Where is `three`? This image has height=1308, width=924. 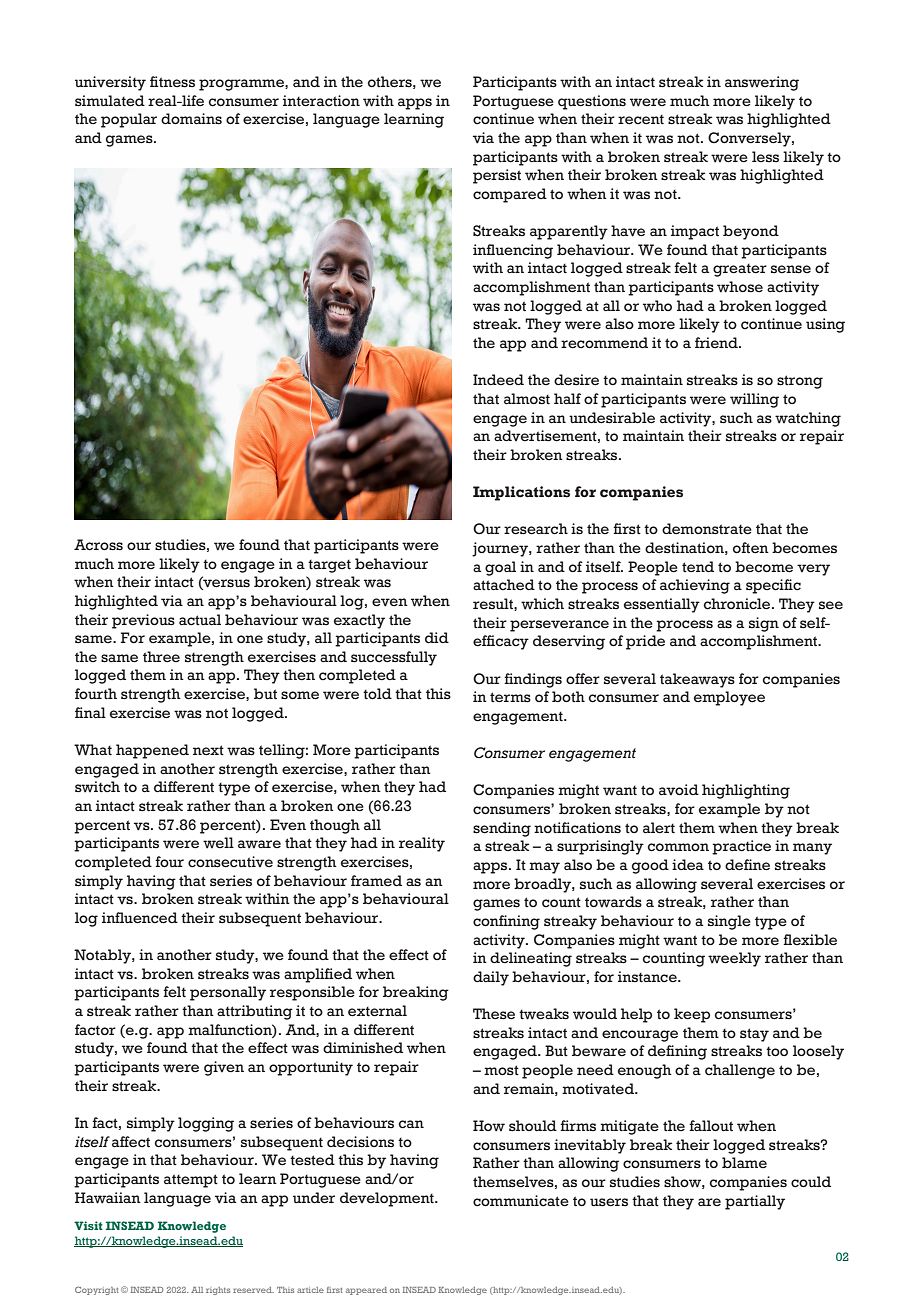 three is located at coordinates (161, 657).
